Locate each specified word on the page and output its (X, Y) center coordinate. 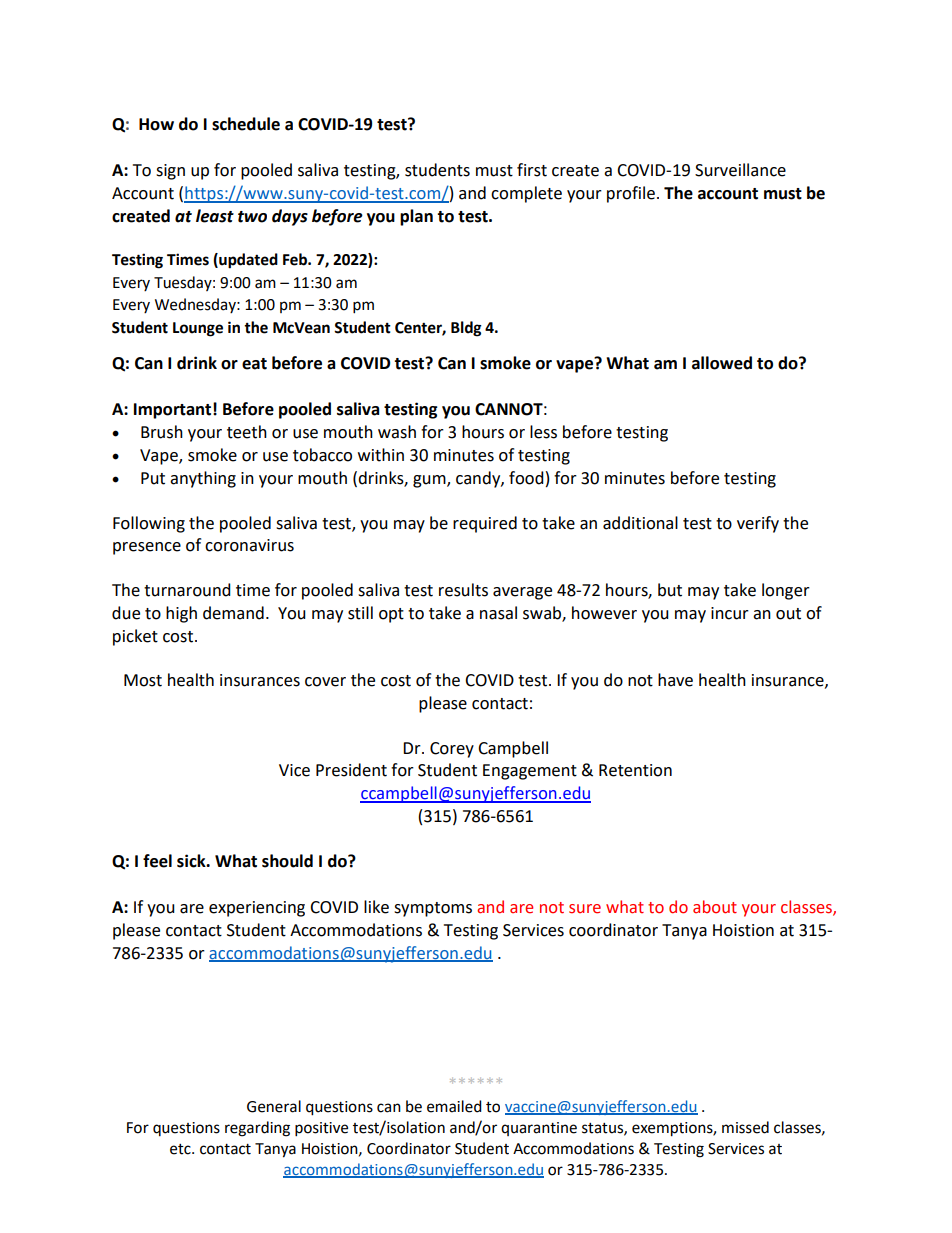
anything (203, 479)
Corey (452, 750)
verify (758, 524)
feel (157, 861)
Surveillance (740, 170)
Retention (635, 770)
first (532, 170)
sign (170, 172)
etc (181, 1149)
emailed (454, 1106)
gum (430, 481)
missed (745, 1127)
